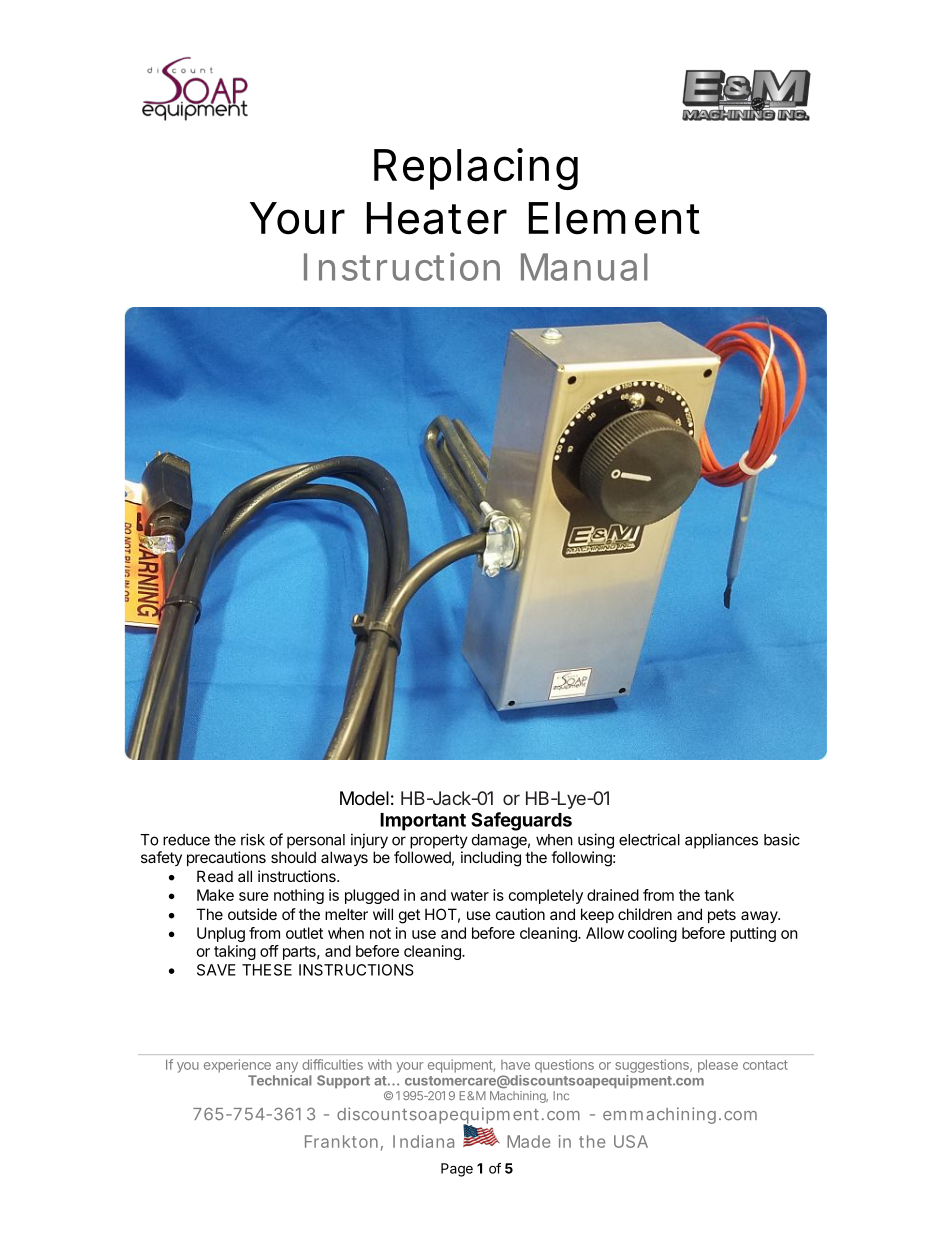  What do you see at coordinates (253, 839) in the screenshot?
I see `risk` at bounding box center [253, 839].
